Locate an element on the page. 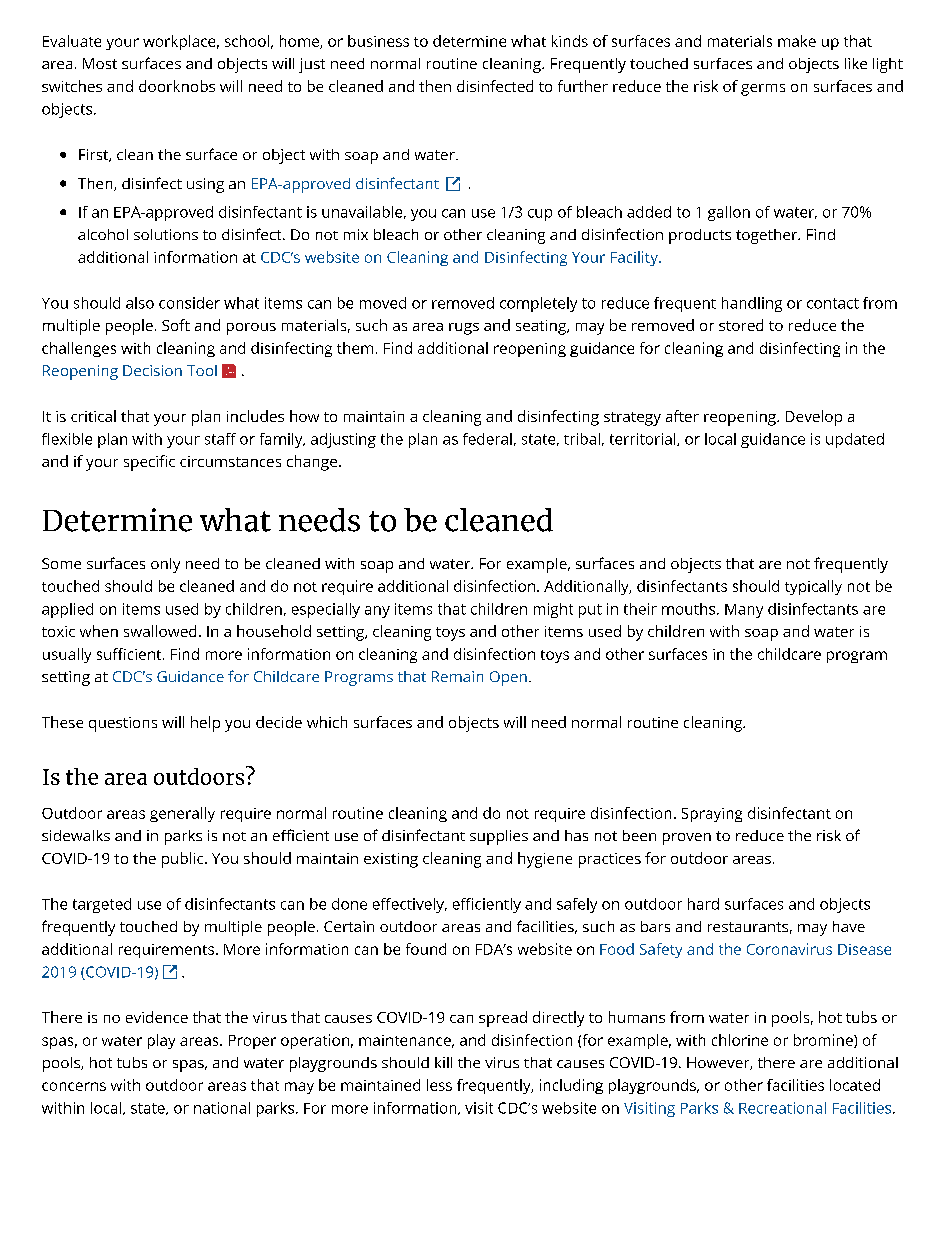 The width and height of the image is (952, 1233). Most is located at coordinates (100, 63).
